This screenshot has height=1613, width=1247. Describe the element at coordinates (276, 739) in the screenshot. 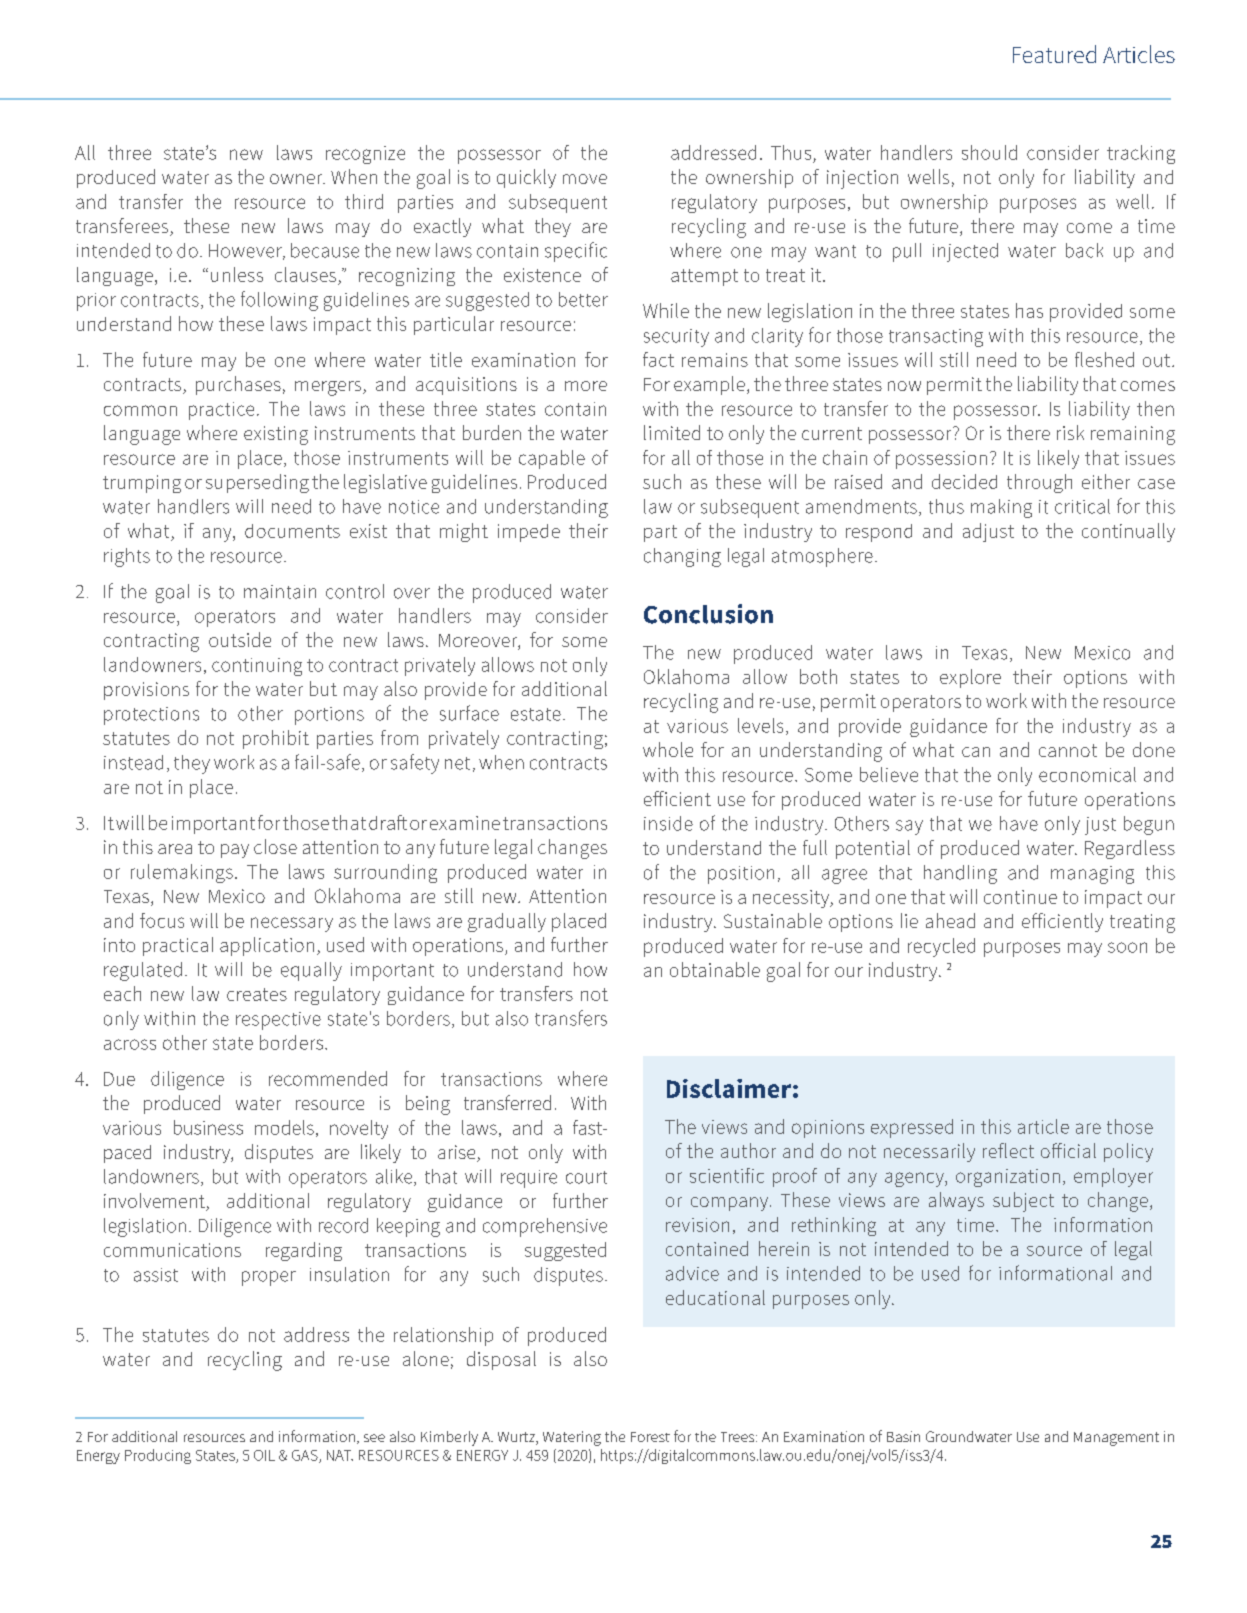

I see `prohibit` at that location.
